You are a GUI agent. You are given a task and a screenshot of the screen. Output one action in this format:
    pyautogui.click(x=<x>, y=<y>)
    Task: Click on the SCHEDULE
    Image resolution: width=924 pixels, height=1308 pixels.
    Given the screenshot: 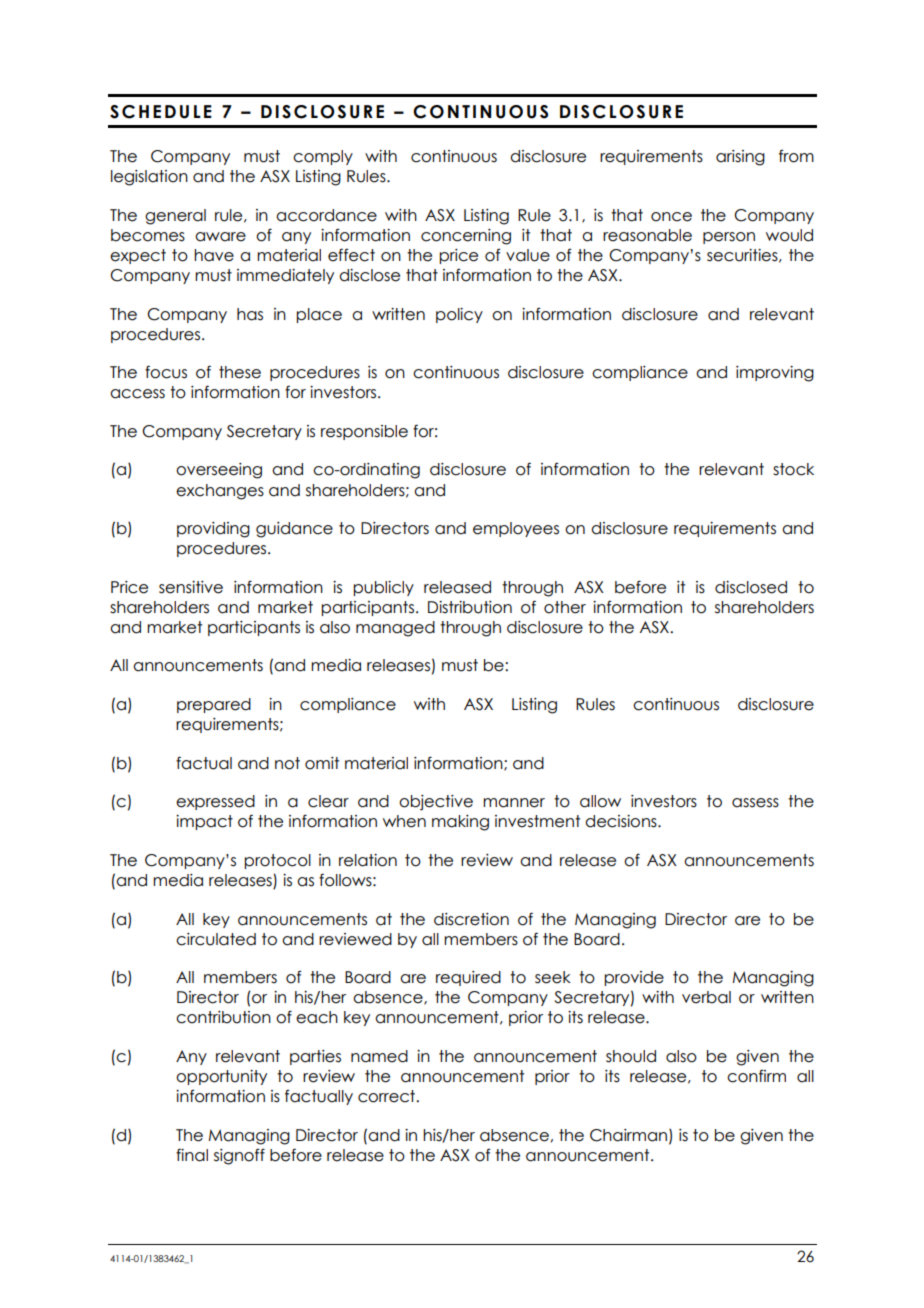 What is the action you would take?
    pyautogui.click(x=161, y=112)
